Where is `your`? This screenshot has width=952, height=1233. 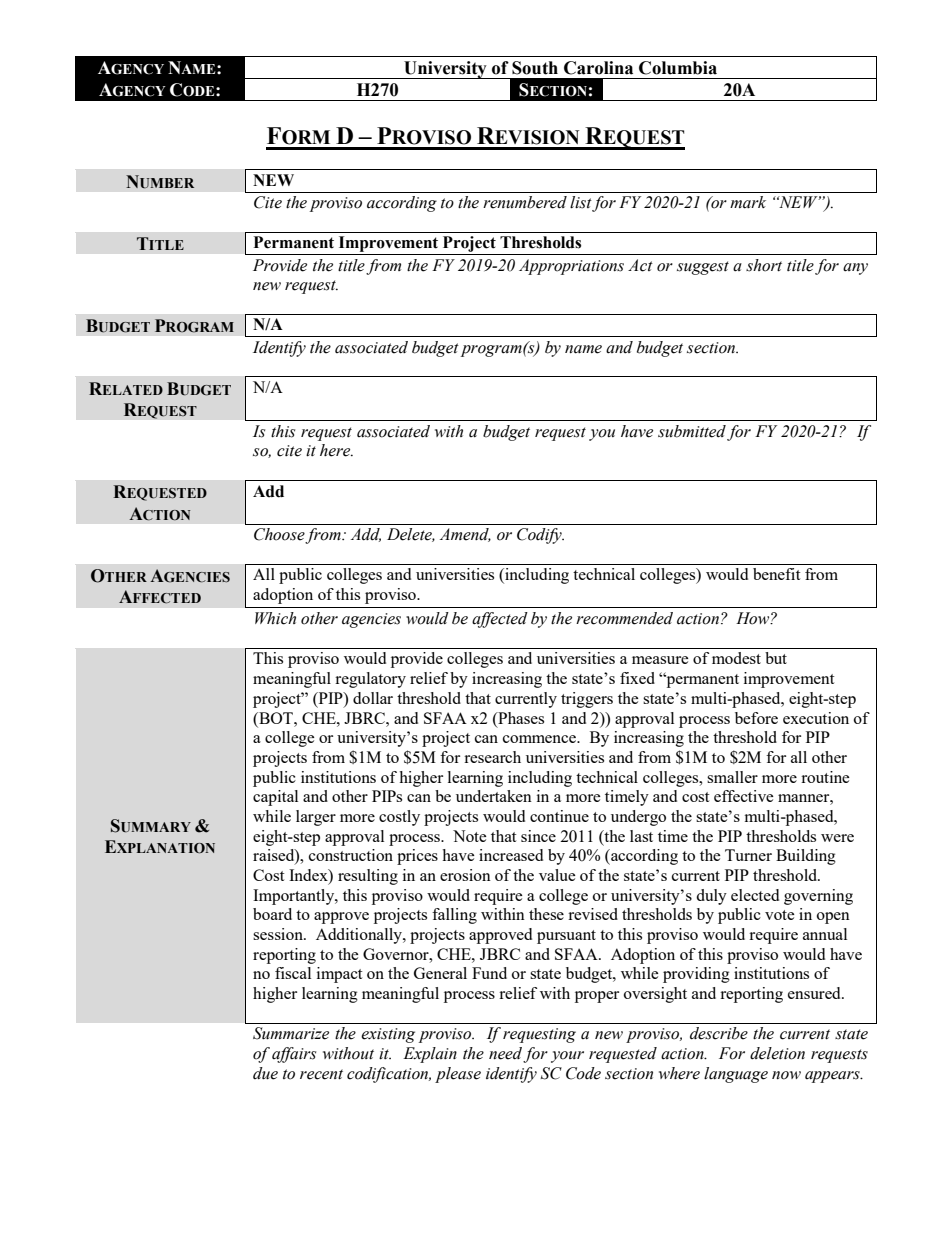 your is located at coordinates (567, 1057).
